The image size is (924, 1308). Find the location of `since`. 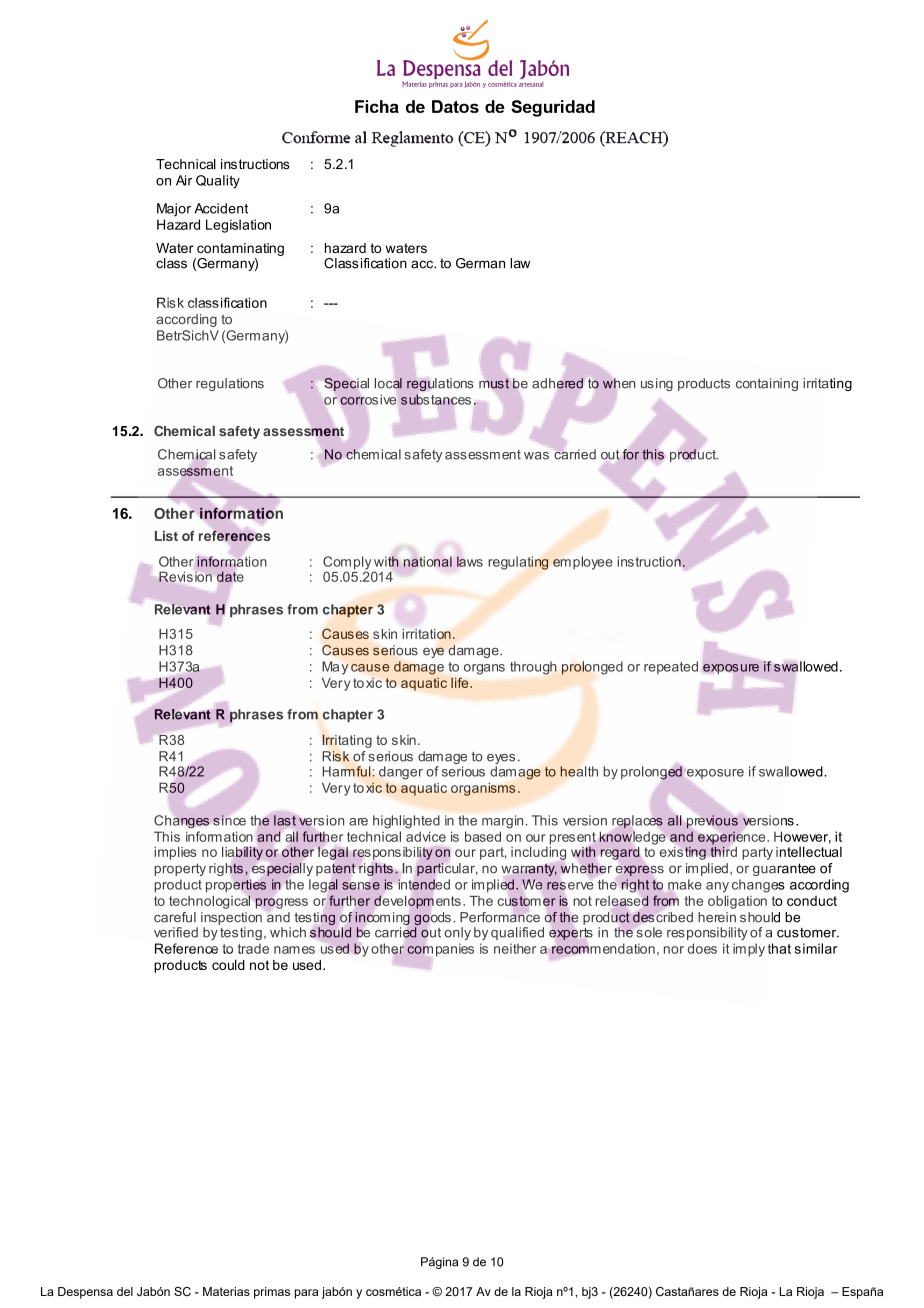

since is located at coordinates (229, 820).
